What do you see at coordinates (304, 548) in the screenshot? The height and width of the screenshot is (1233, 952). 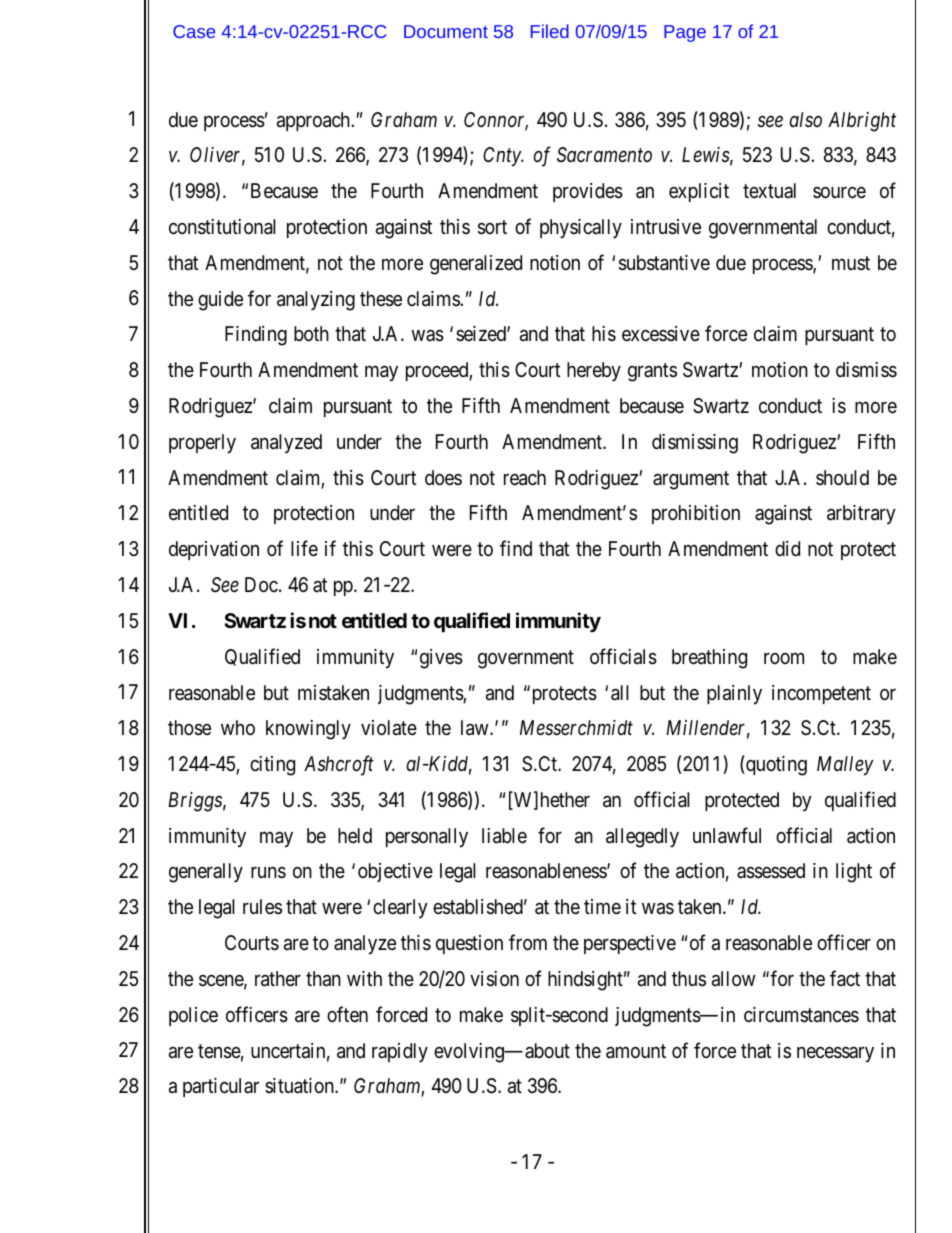 I see `life` at bounding box center [304, 548].
